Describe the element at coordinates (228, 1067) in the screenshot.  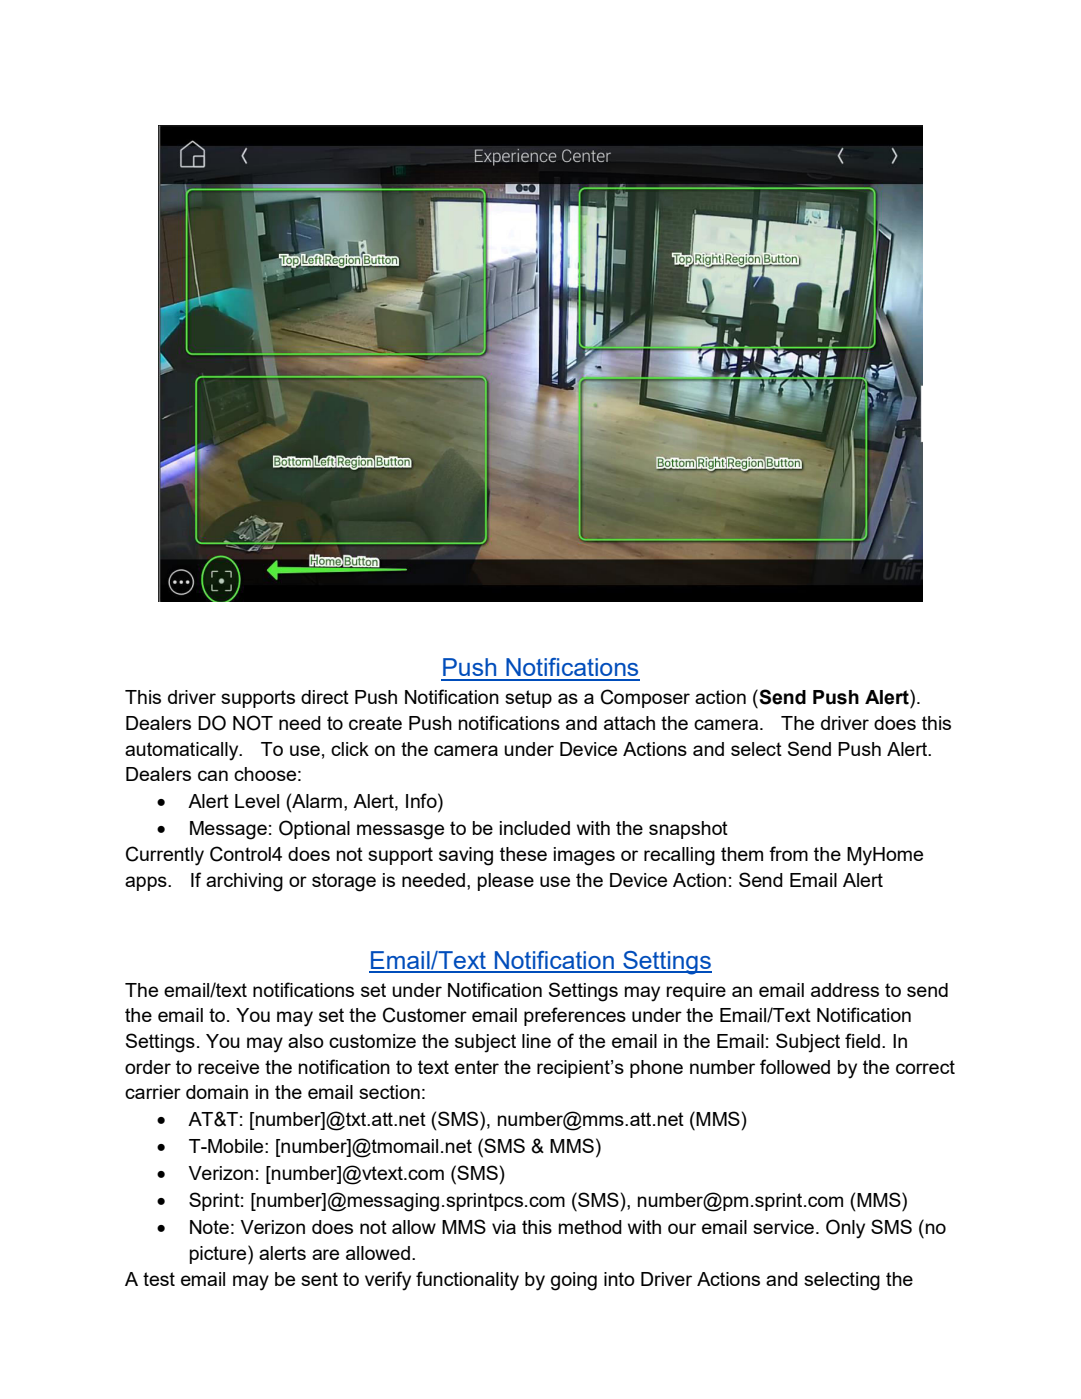
I see `receive` at that location.
